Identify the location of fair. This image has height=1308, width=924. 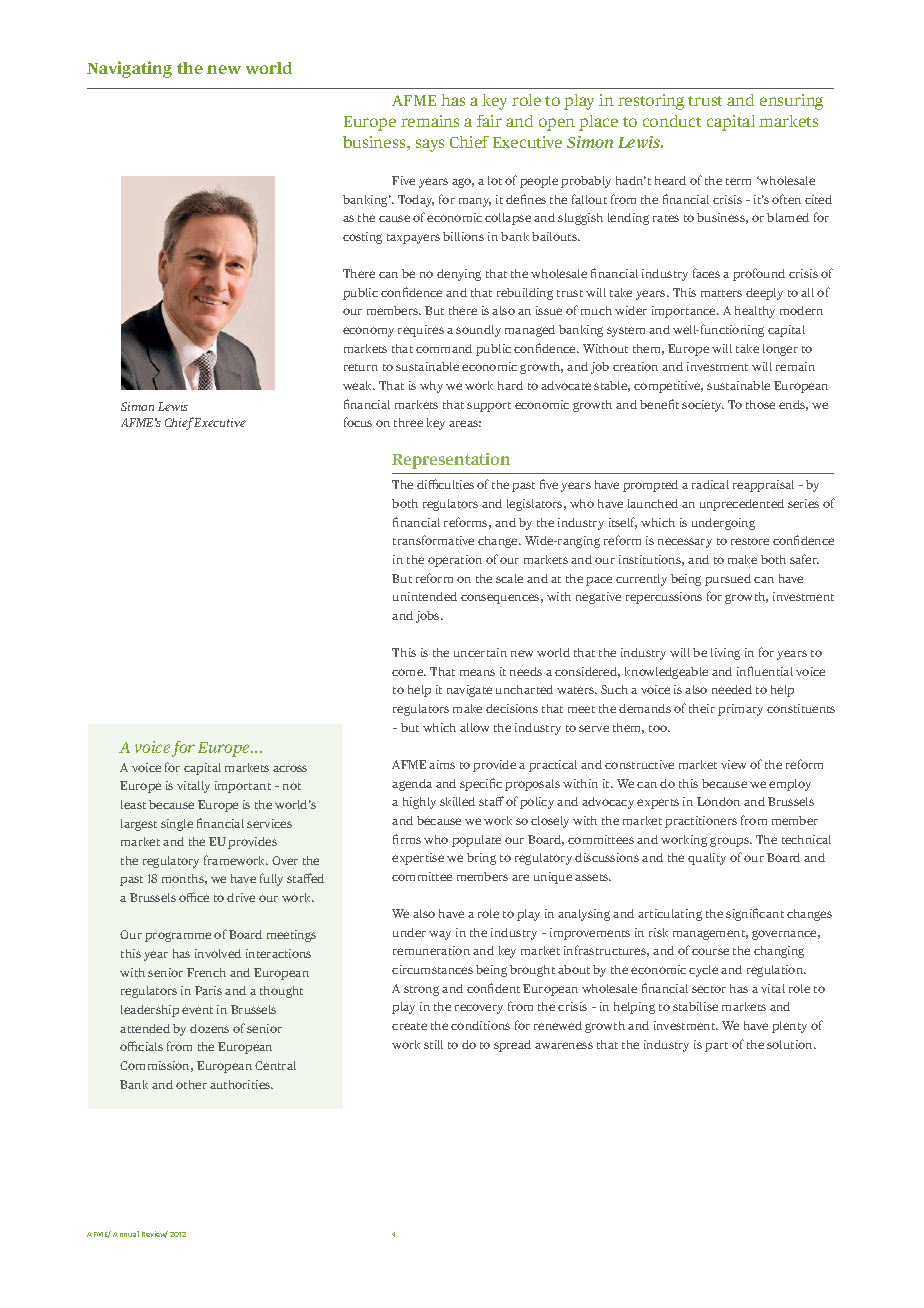
(489, 121).
